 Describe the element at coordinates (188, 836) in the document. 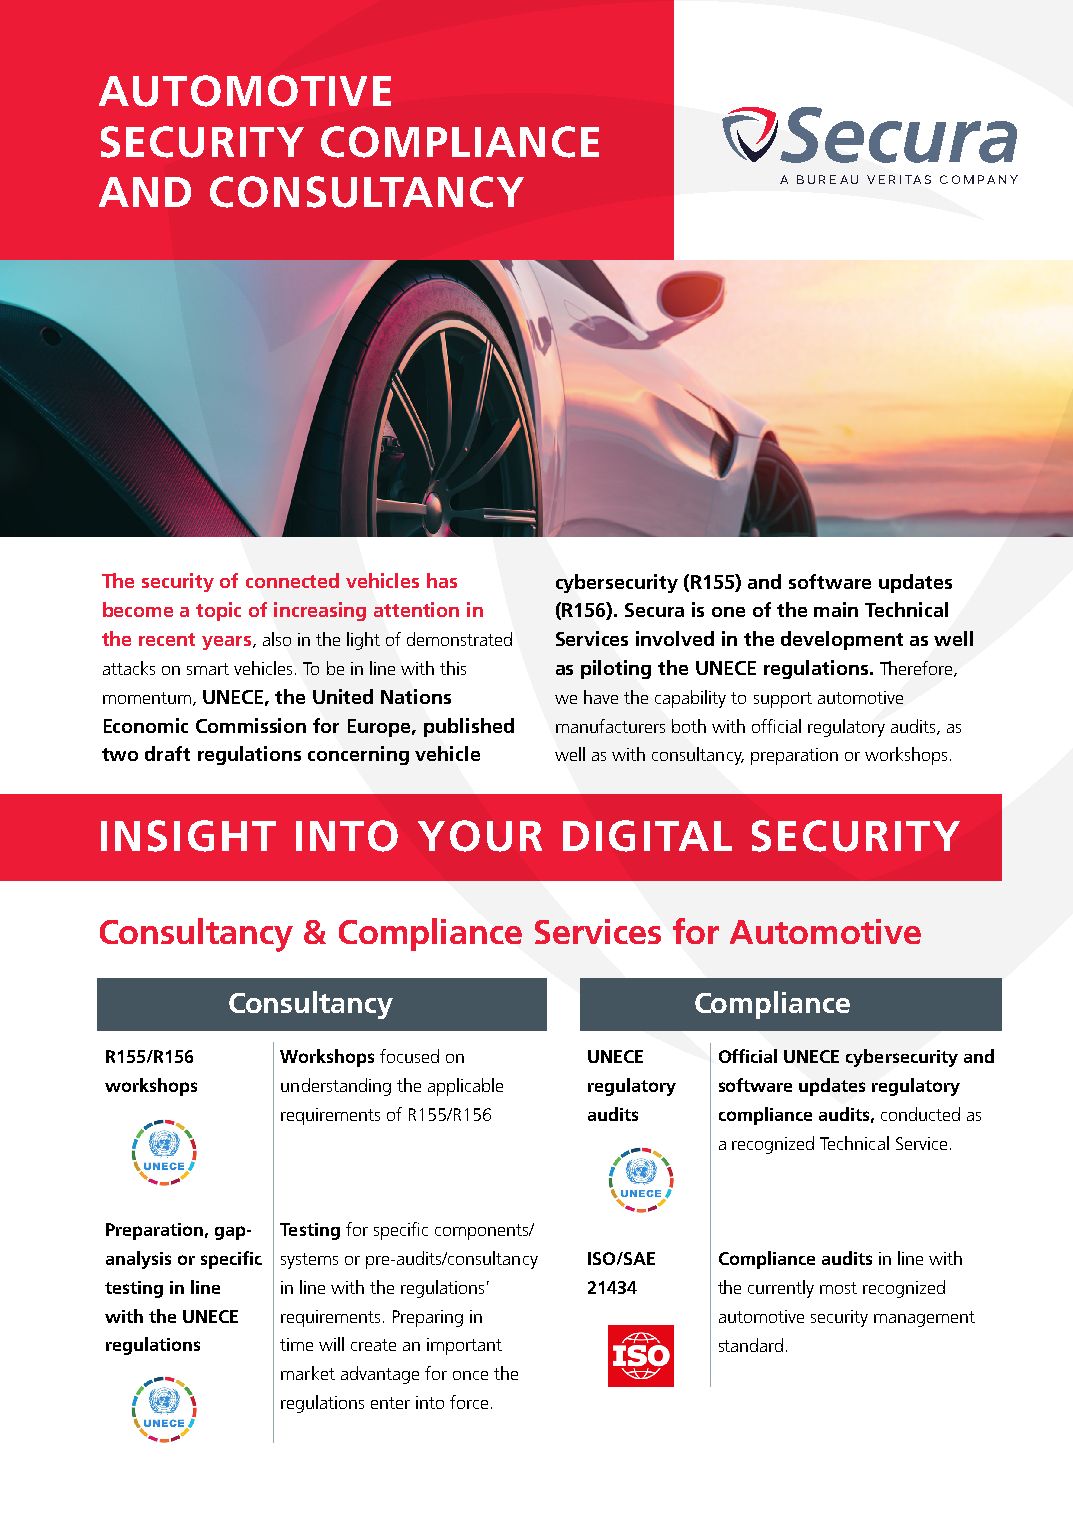

I see `INSIGHT` at that location.
